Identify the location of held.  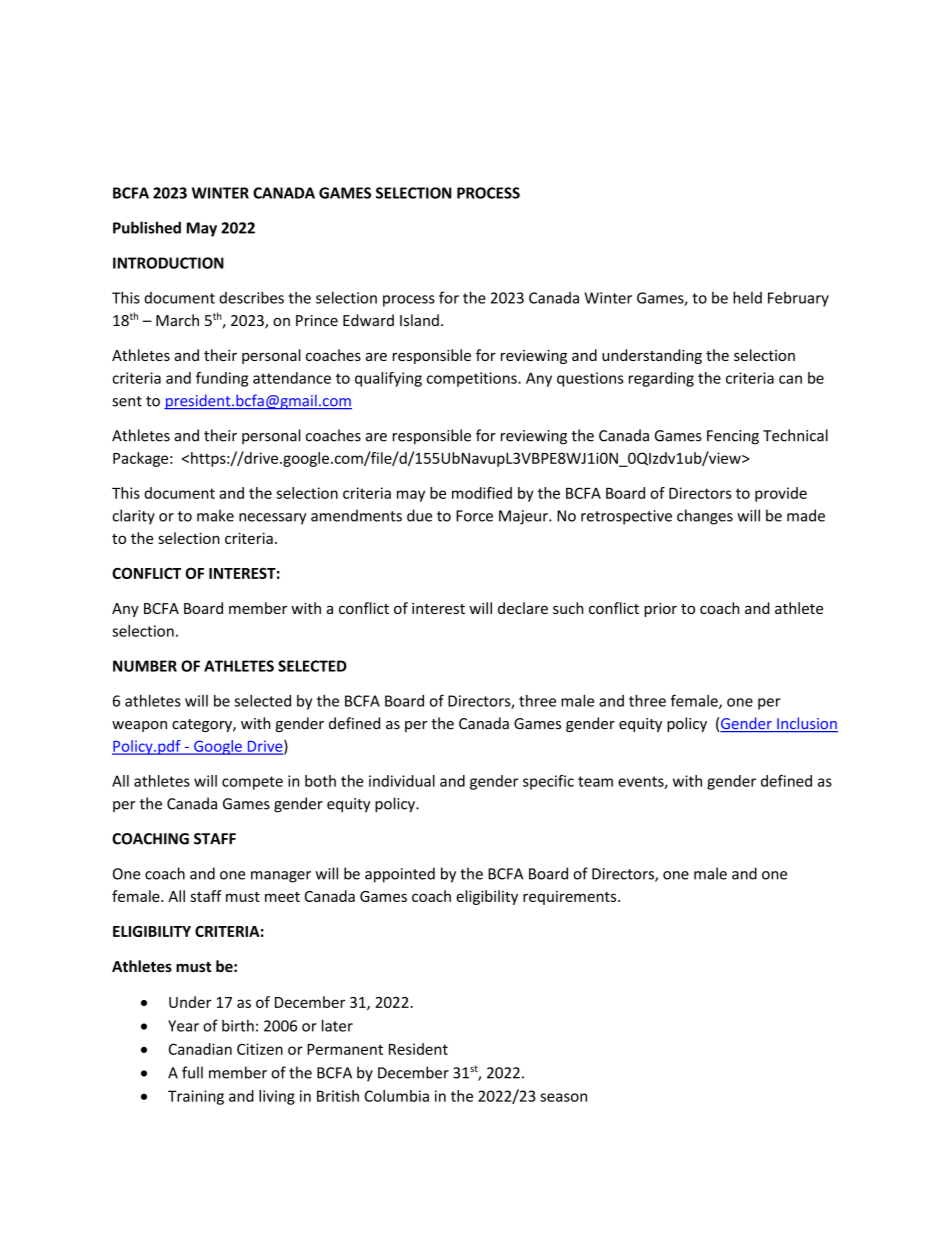
(747, 297).
